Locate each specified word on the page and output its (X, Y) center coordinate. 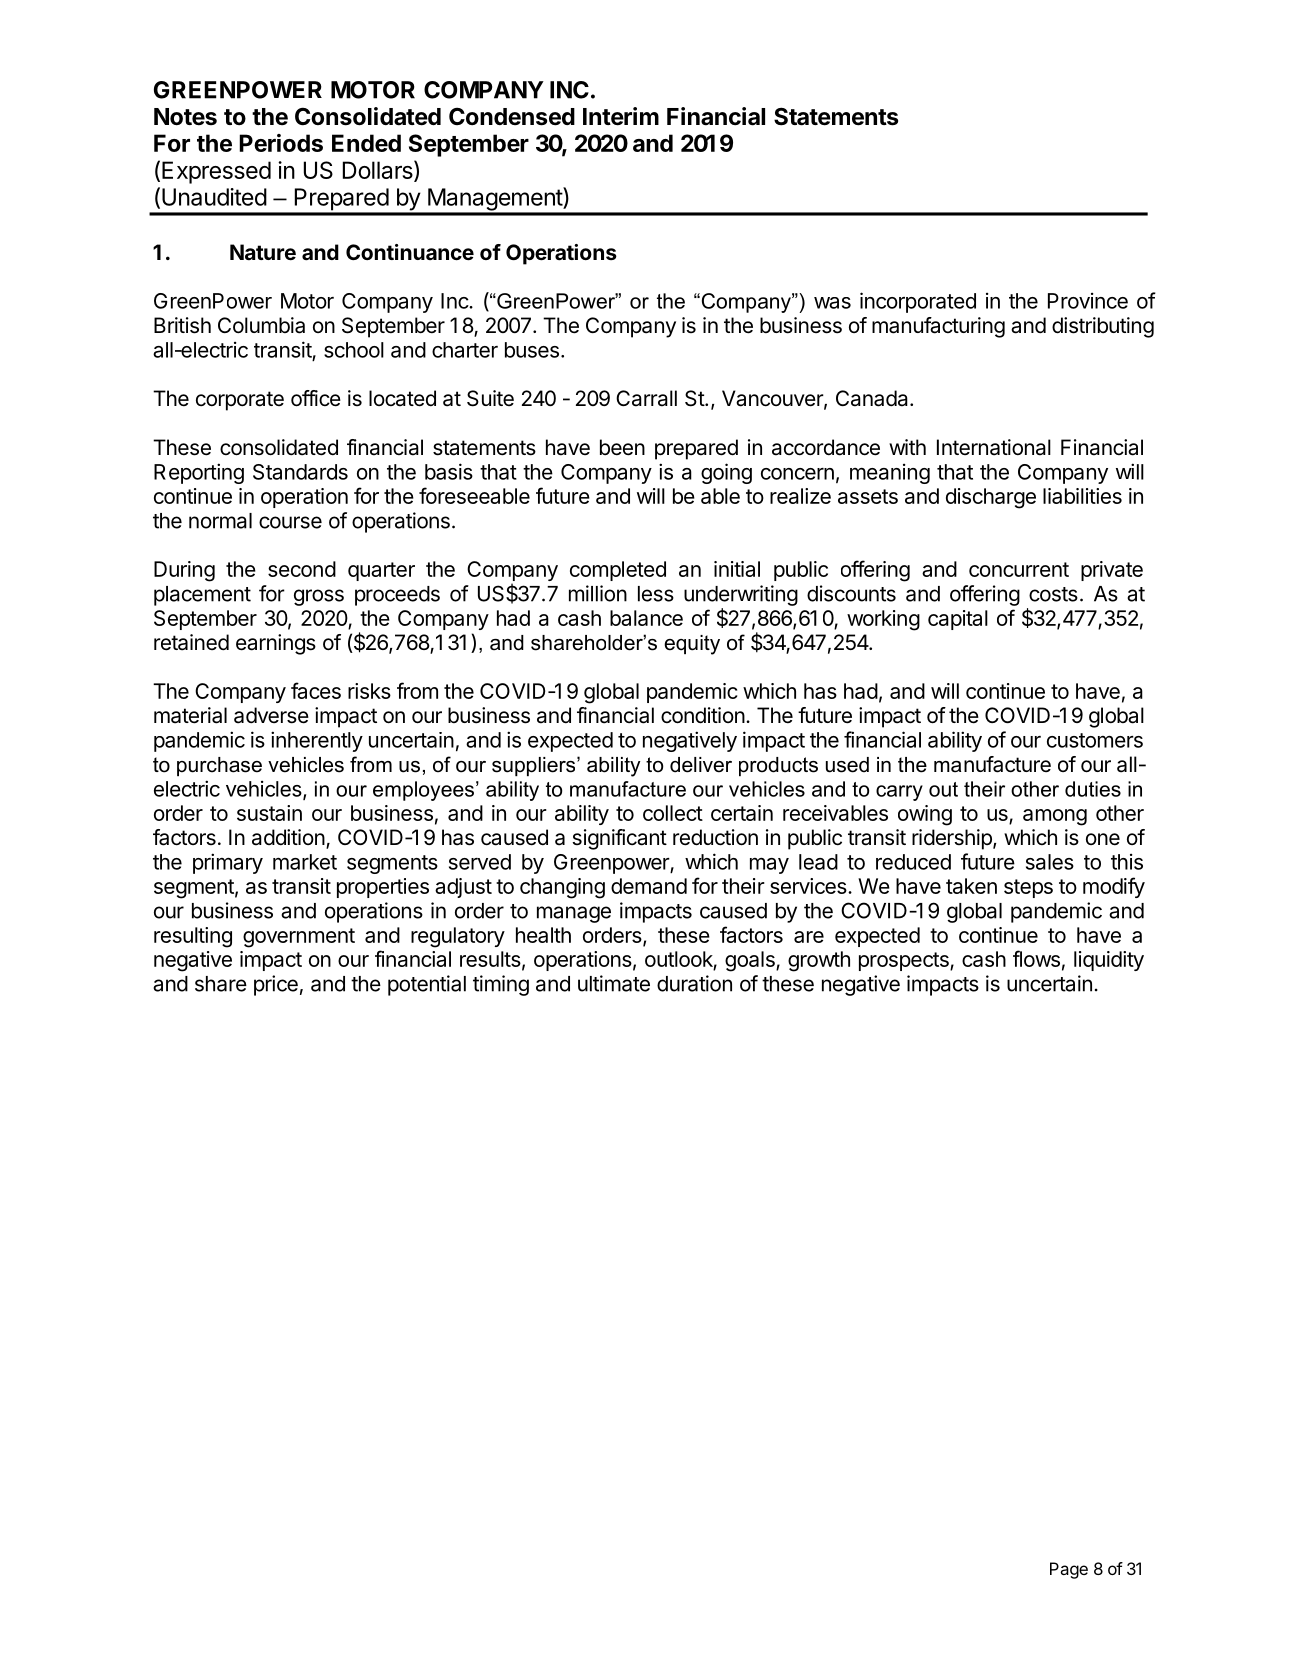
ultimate (614, 983)
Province (1088, 301)
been (622, 447)
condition (703, 715)
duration (694, 983)
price (276, 985)
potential (427, 985)
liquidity (1109, 961)
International (994, 447)
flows (1036, 958)
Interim (621, 116)
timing (501, 985)
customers (1095, 740)
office (316, 398)
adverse (271, 715)
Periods (281, 143)
